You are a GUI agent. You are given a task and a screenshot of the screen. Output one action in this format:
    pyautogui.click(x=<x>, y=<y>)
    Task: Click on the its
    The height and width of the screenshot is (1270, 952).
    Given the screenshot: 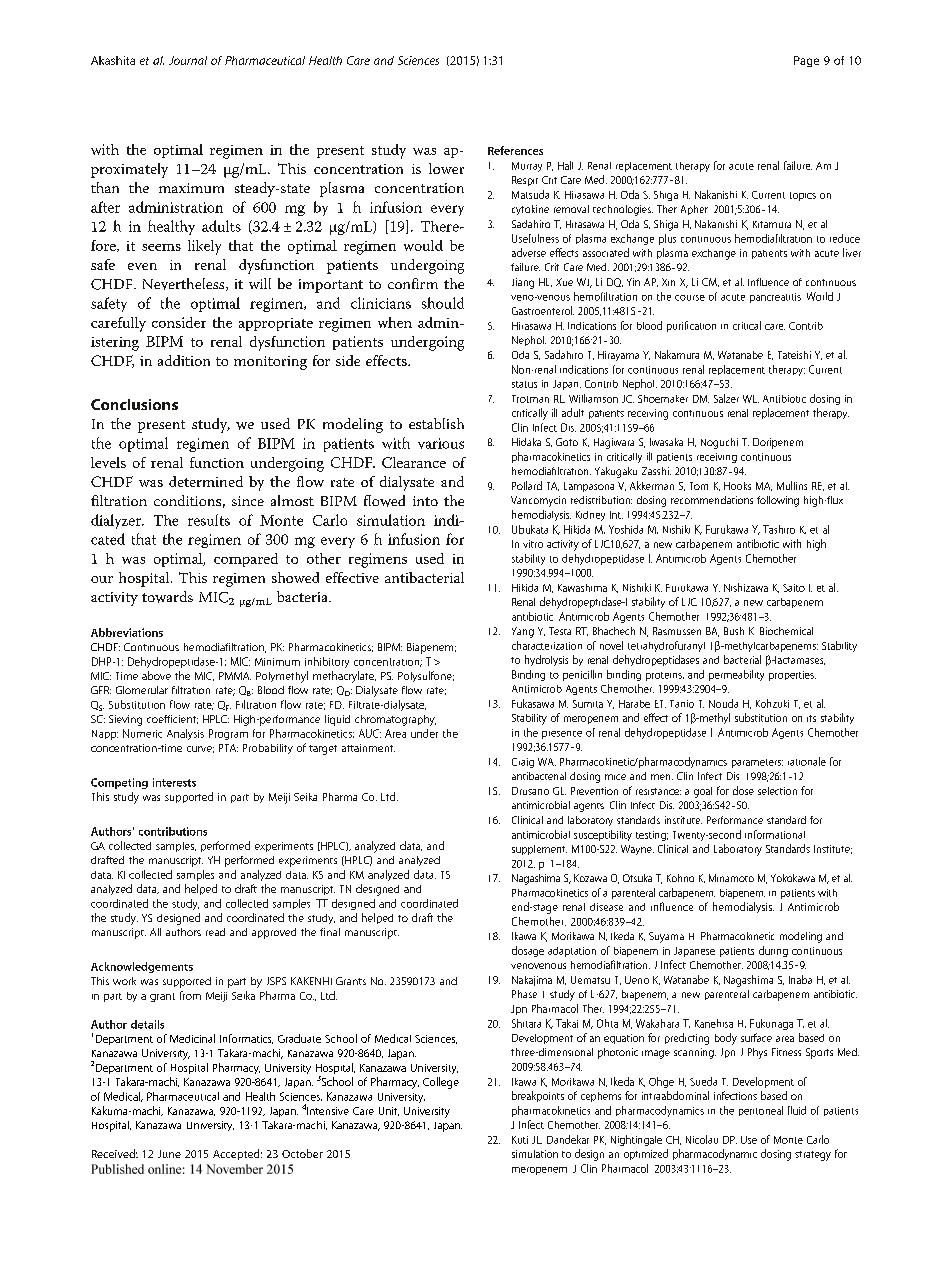 What is the action you would take?
    pyautogui.click(x=811, y=718)
